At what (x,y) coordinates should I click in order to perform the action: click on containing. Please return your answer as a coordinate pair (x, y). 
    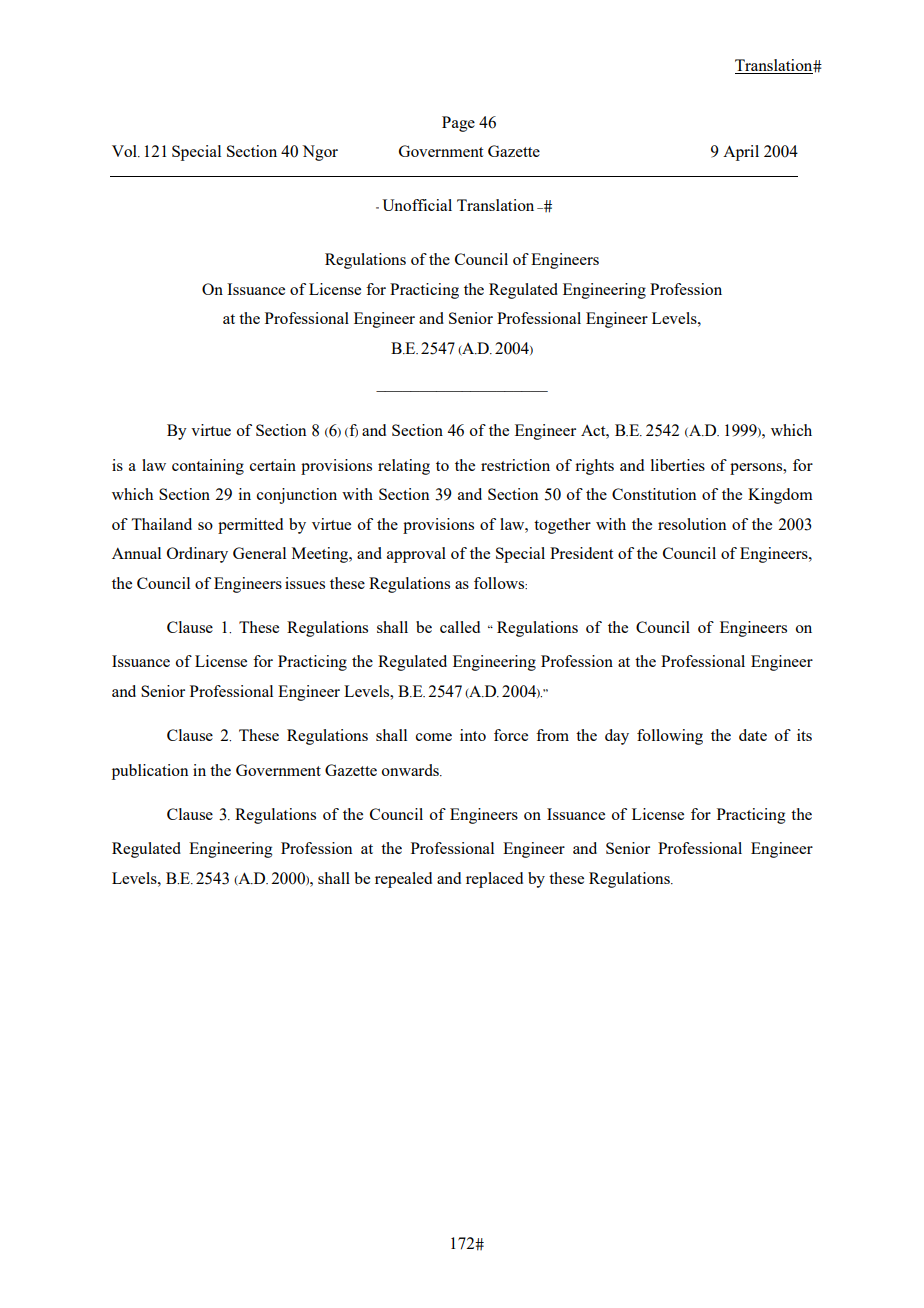
    Looking at the image, I should click on (208, 467).
